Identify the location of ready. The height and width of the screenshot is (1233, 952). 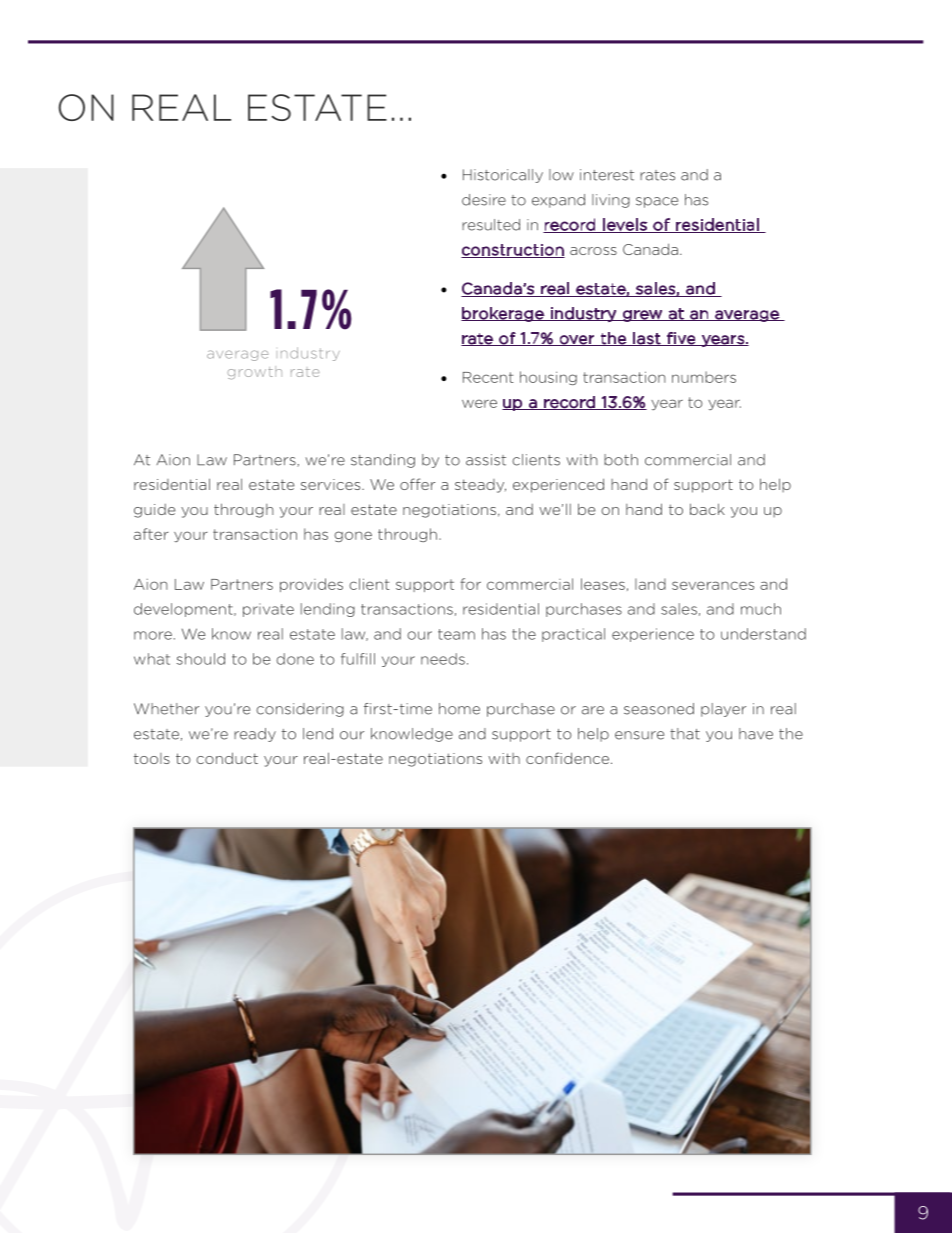
(255, 735).
